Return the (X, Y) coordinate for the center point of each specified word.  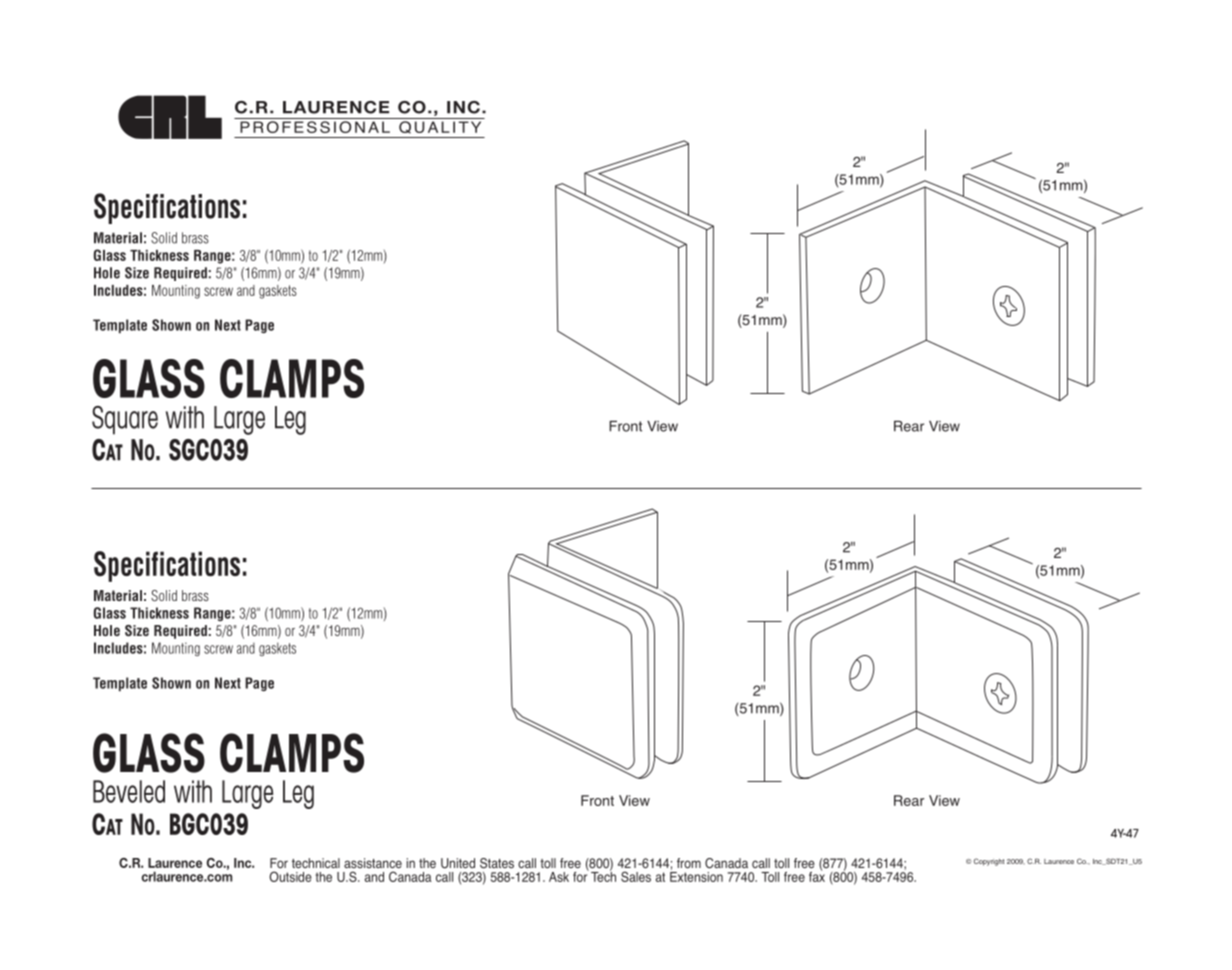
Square (125, 420)
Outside (290, 876)
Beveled (129, 791)
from (689, 863)
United (458, 863)
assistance (373, 863)
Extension (696, 875)
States (497, 863)
